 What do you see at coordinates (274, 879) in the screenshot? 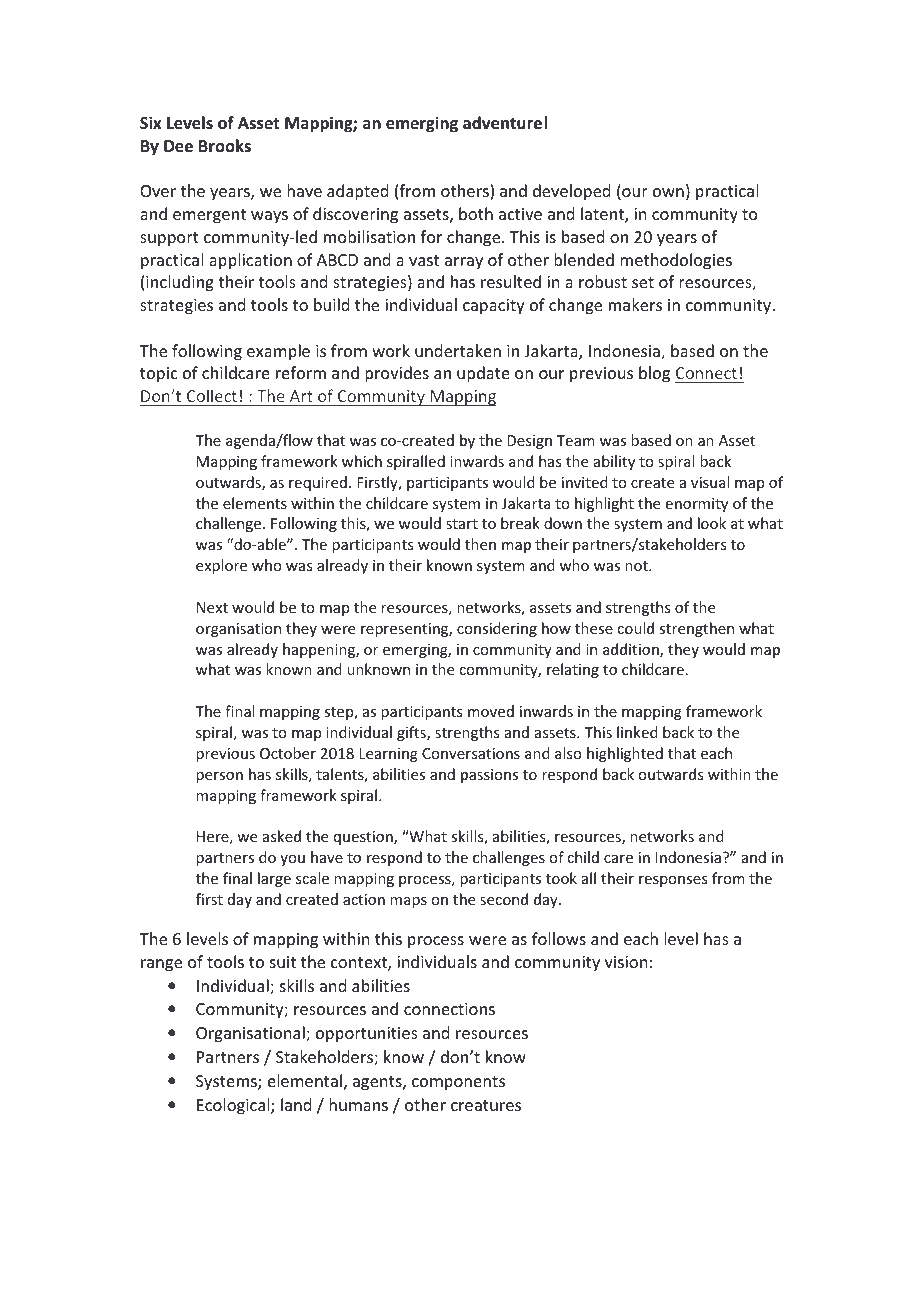
I see `large` at bounding box center [274, 879].
